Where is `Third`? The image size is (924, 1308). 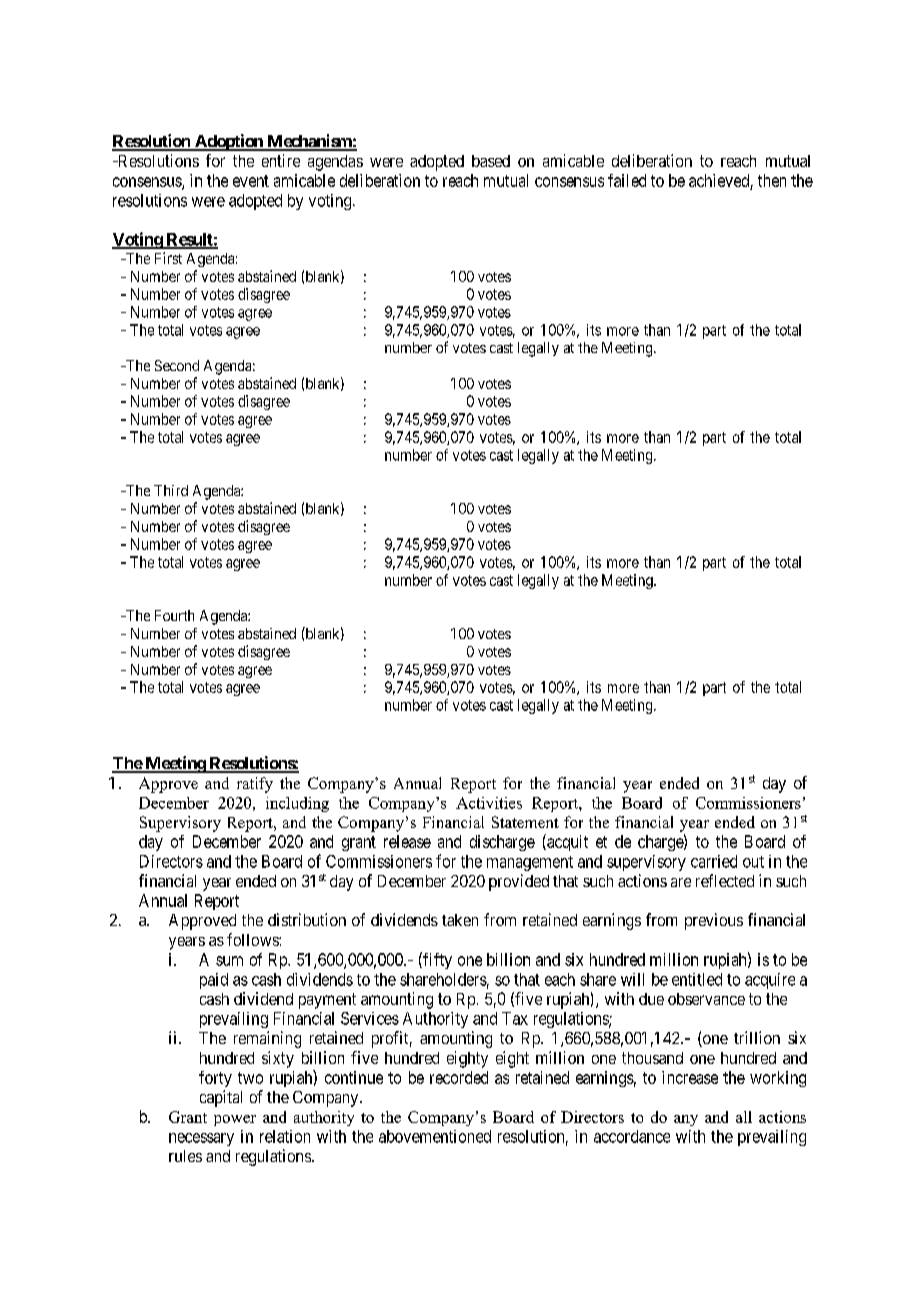
Third is located at coordinates (171, 490).
